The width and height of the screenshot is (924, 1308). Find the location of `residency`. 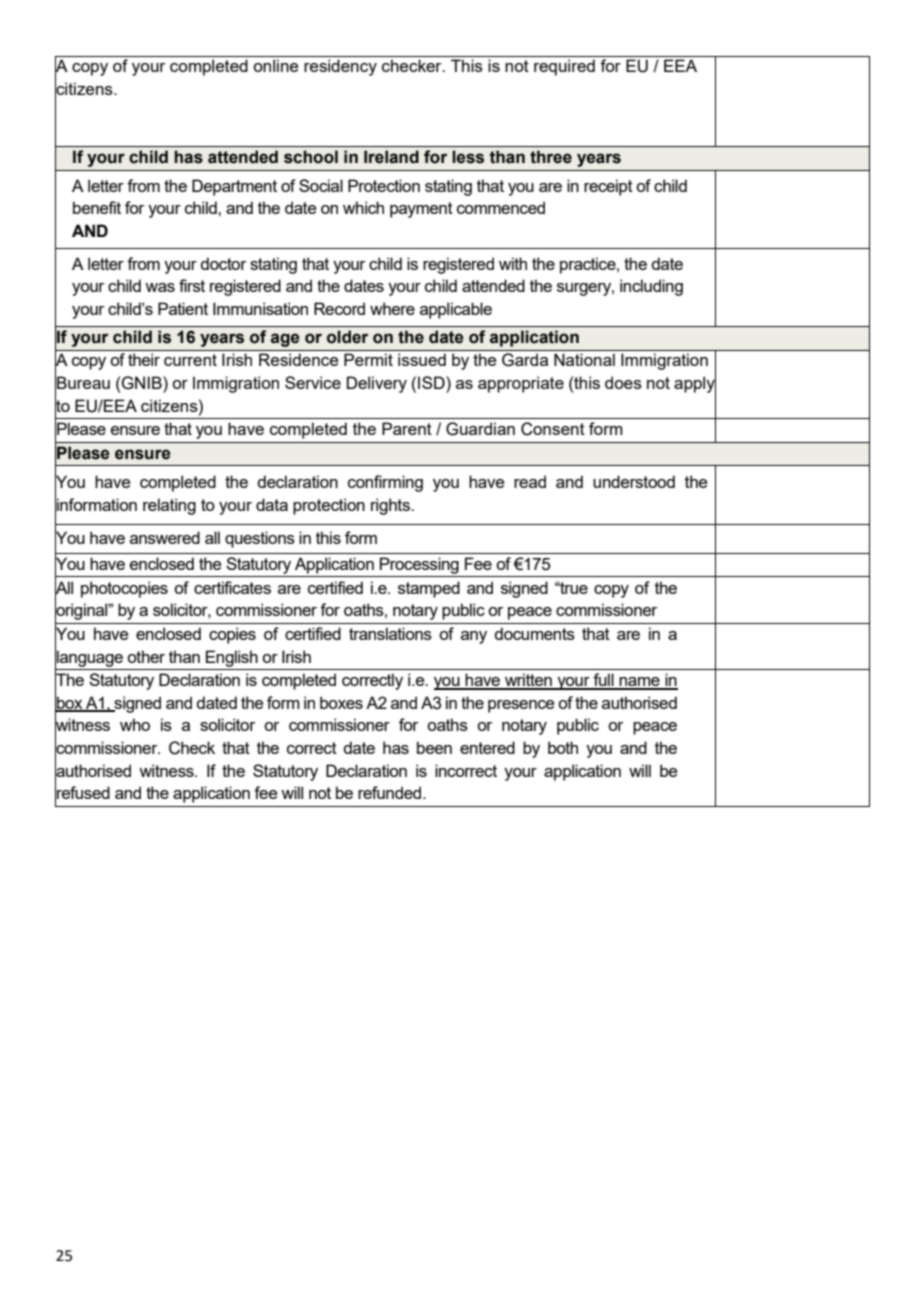

residency is located at coordinates (340, 67).
